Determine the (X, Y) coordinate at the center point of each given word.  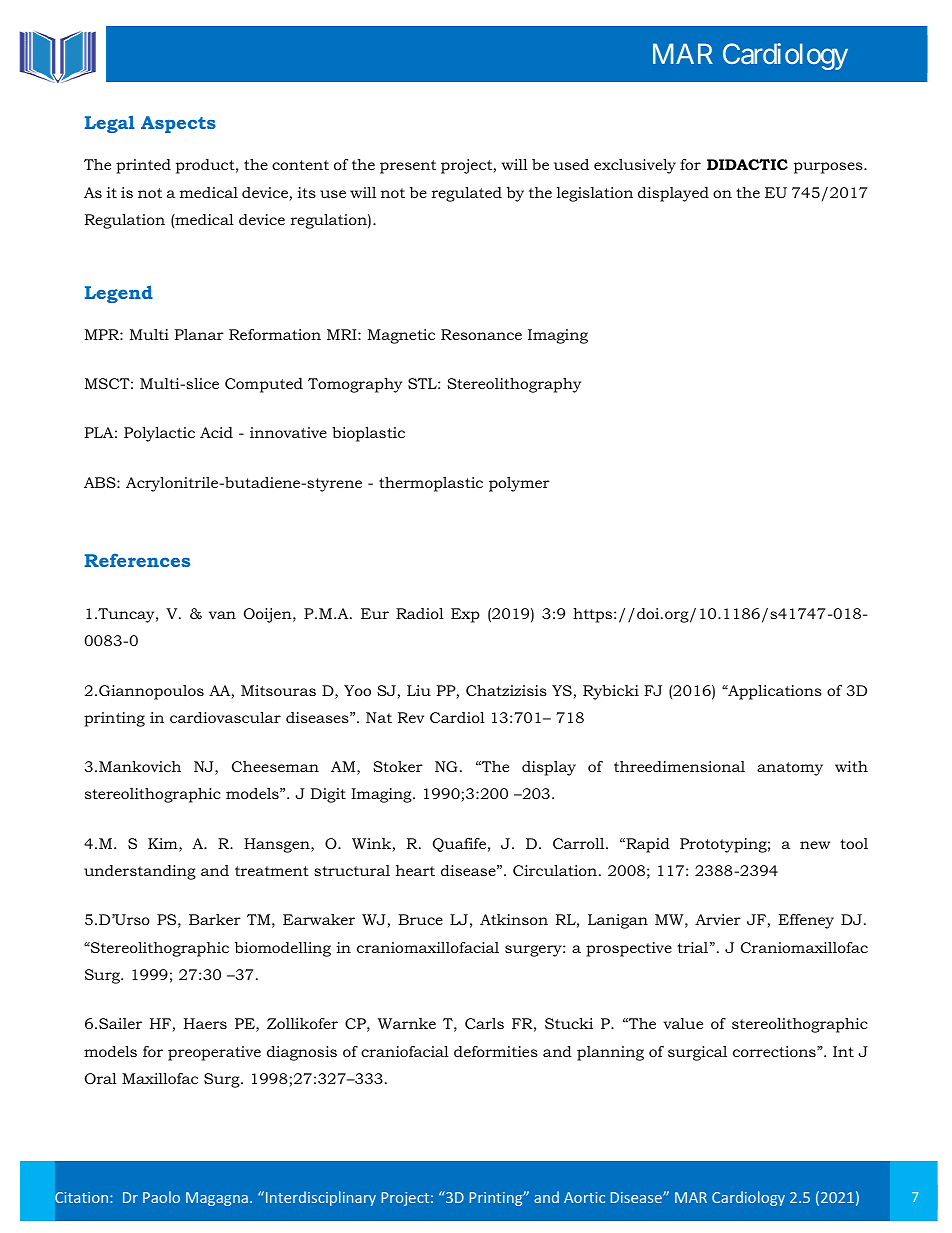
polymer (519, 484)
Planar (199, 334)
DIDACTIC (747, 164)
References (137, 560)
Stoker (398, 766)
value (683, 1023)
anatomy (790, 769)
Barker (215, 919)
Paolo (161, 1197)
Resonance (481, 334)
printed (143, 166)
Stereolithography (514, 385)
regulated (467, 194)
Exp (465, 615)
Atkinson (514, 919)
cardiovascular (225, 717)
